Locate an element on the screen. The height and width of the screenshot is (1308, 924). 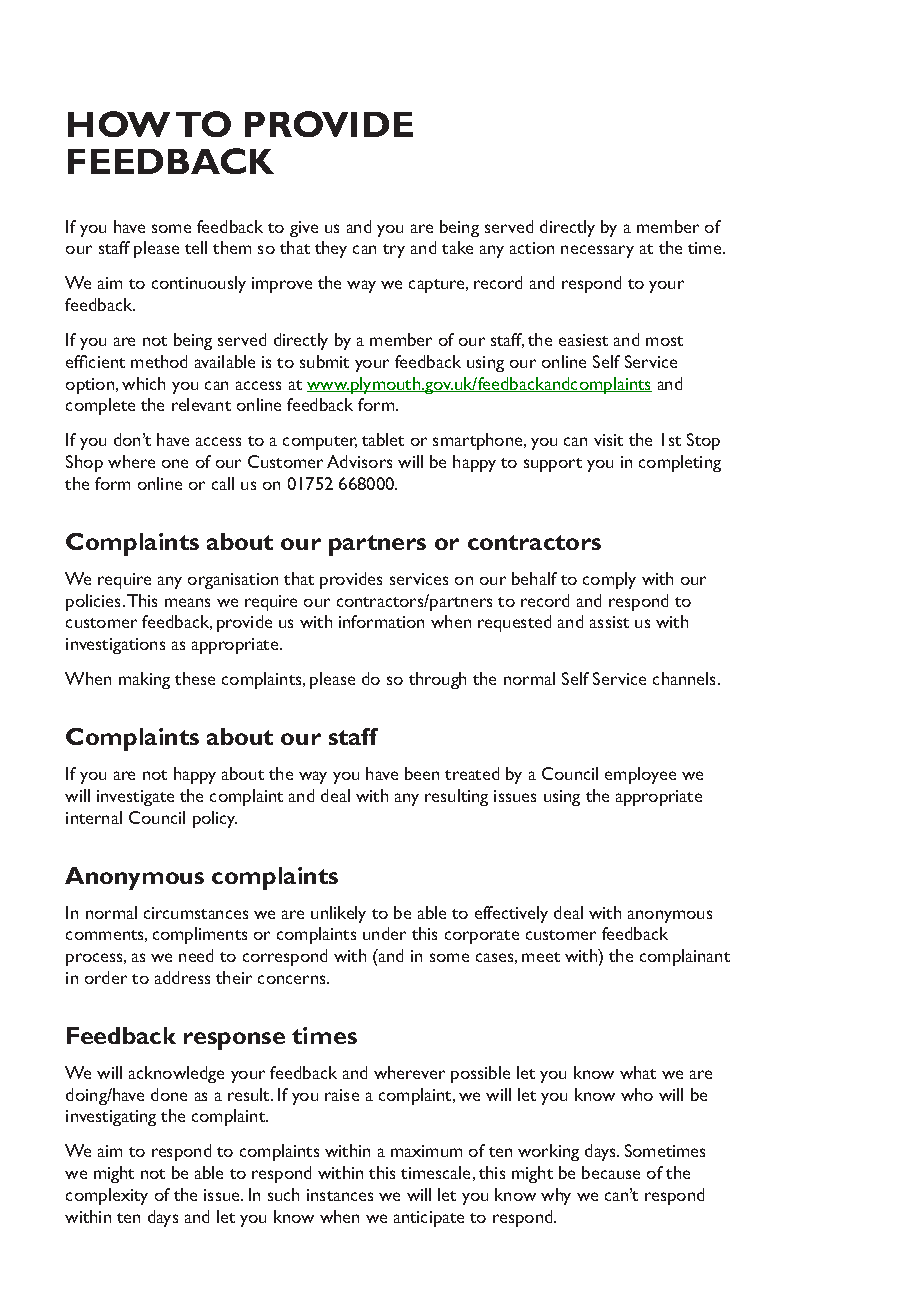
HOW is located at coordinates (119, 124).
